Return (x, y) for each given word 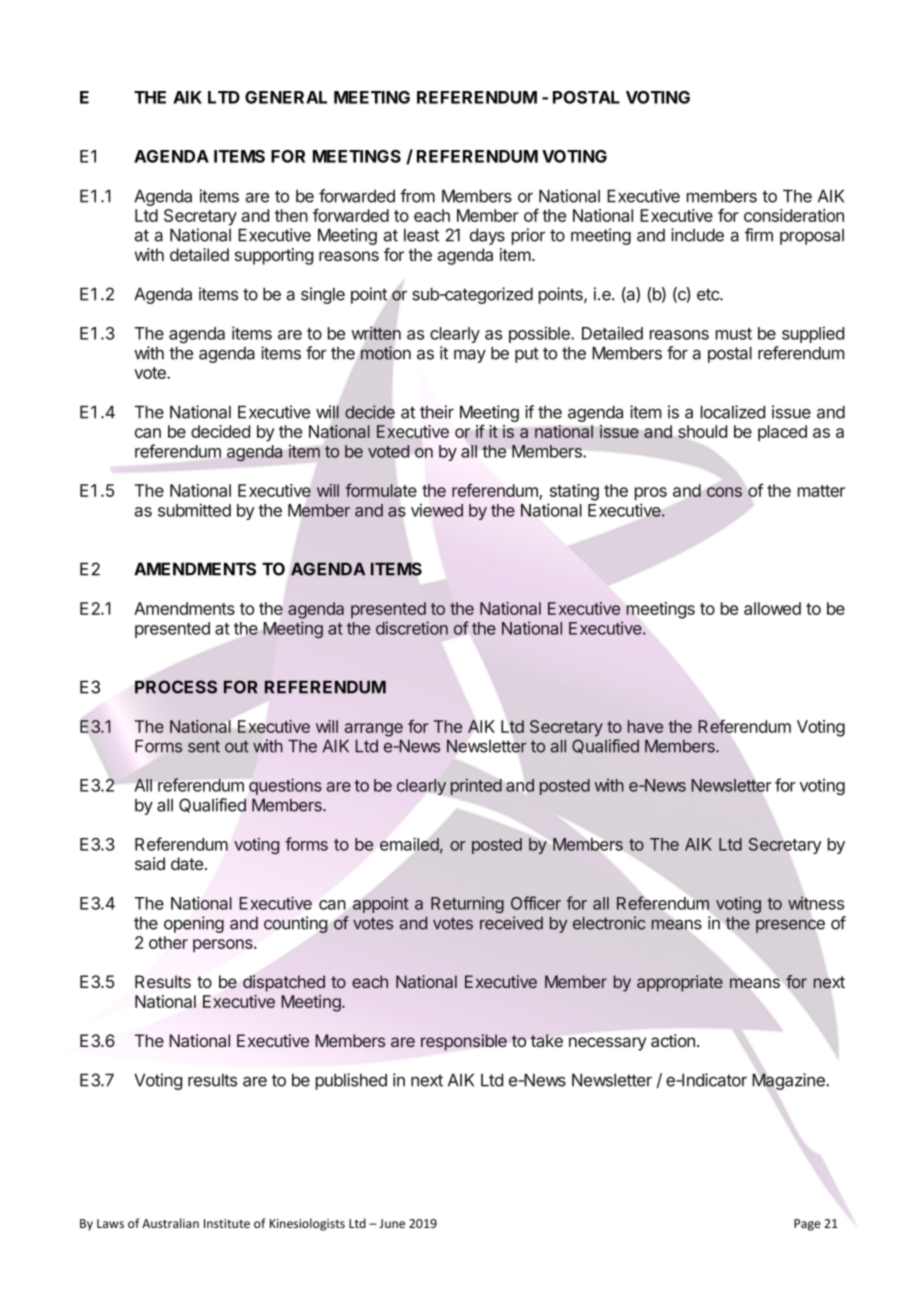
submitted (194, 510)
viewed (437, 510)
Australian (170, 1223)
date (187, 863)
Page (807, 1225)
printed (476, 786)
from (417, 196)
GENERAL (286, 97)
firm (759, 235)
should (702, 431)
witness (816, 903)
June (392, 1223)
